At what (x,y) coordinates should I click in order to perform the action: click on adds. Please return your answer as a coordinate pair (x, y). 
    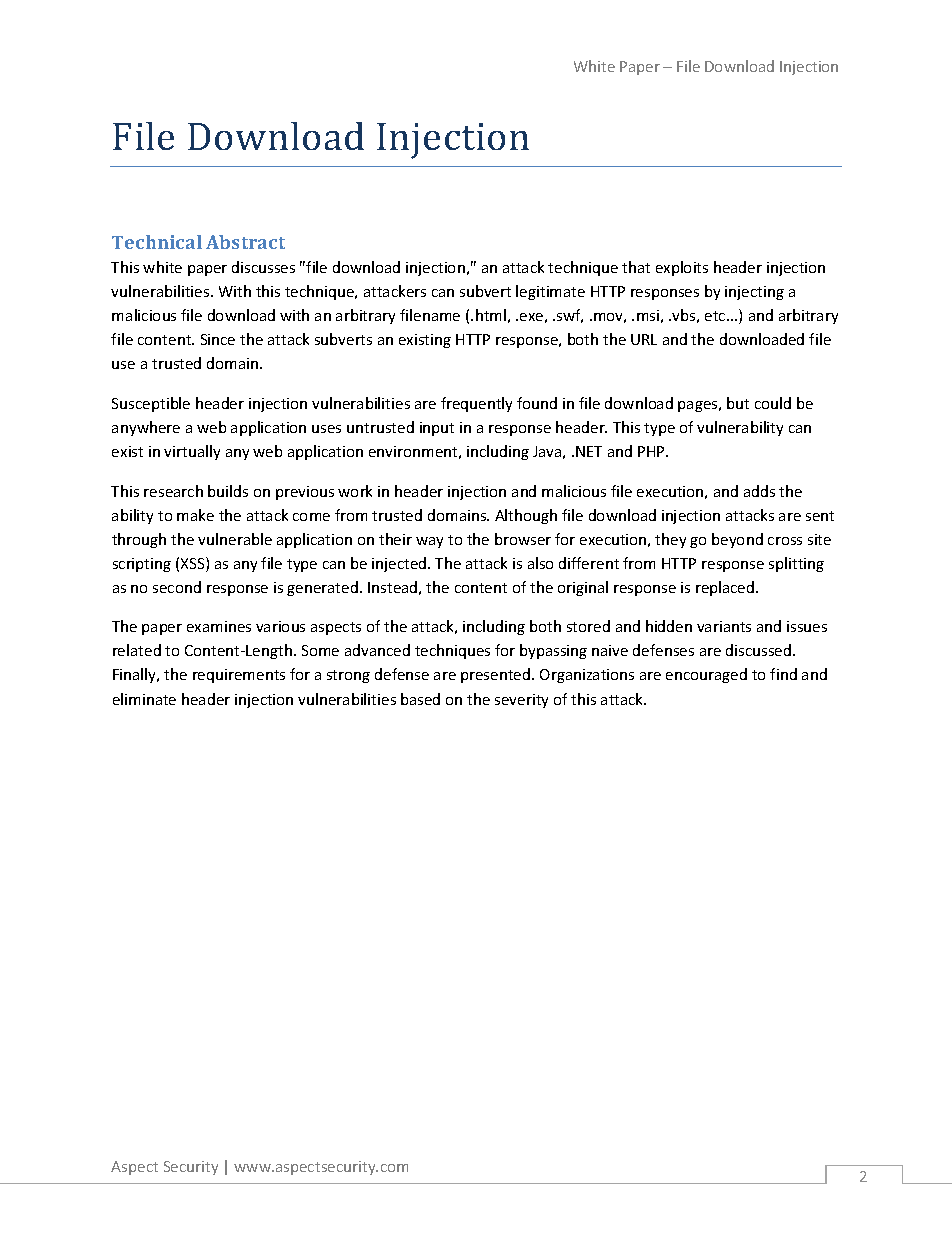
    Looking at the image, I should click on (759, 491).
